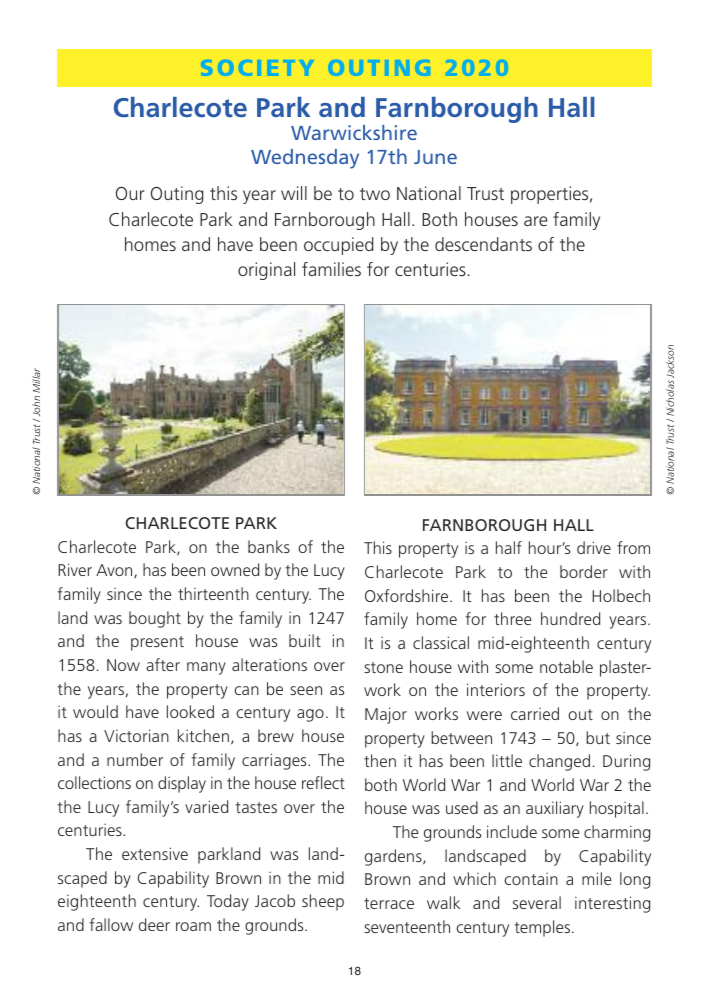 The image size is (709, 1005). Describe the element at coordinates (323, 902) in the screenshot. I see `sheep` at that location.
